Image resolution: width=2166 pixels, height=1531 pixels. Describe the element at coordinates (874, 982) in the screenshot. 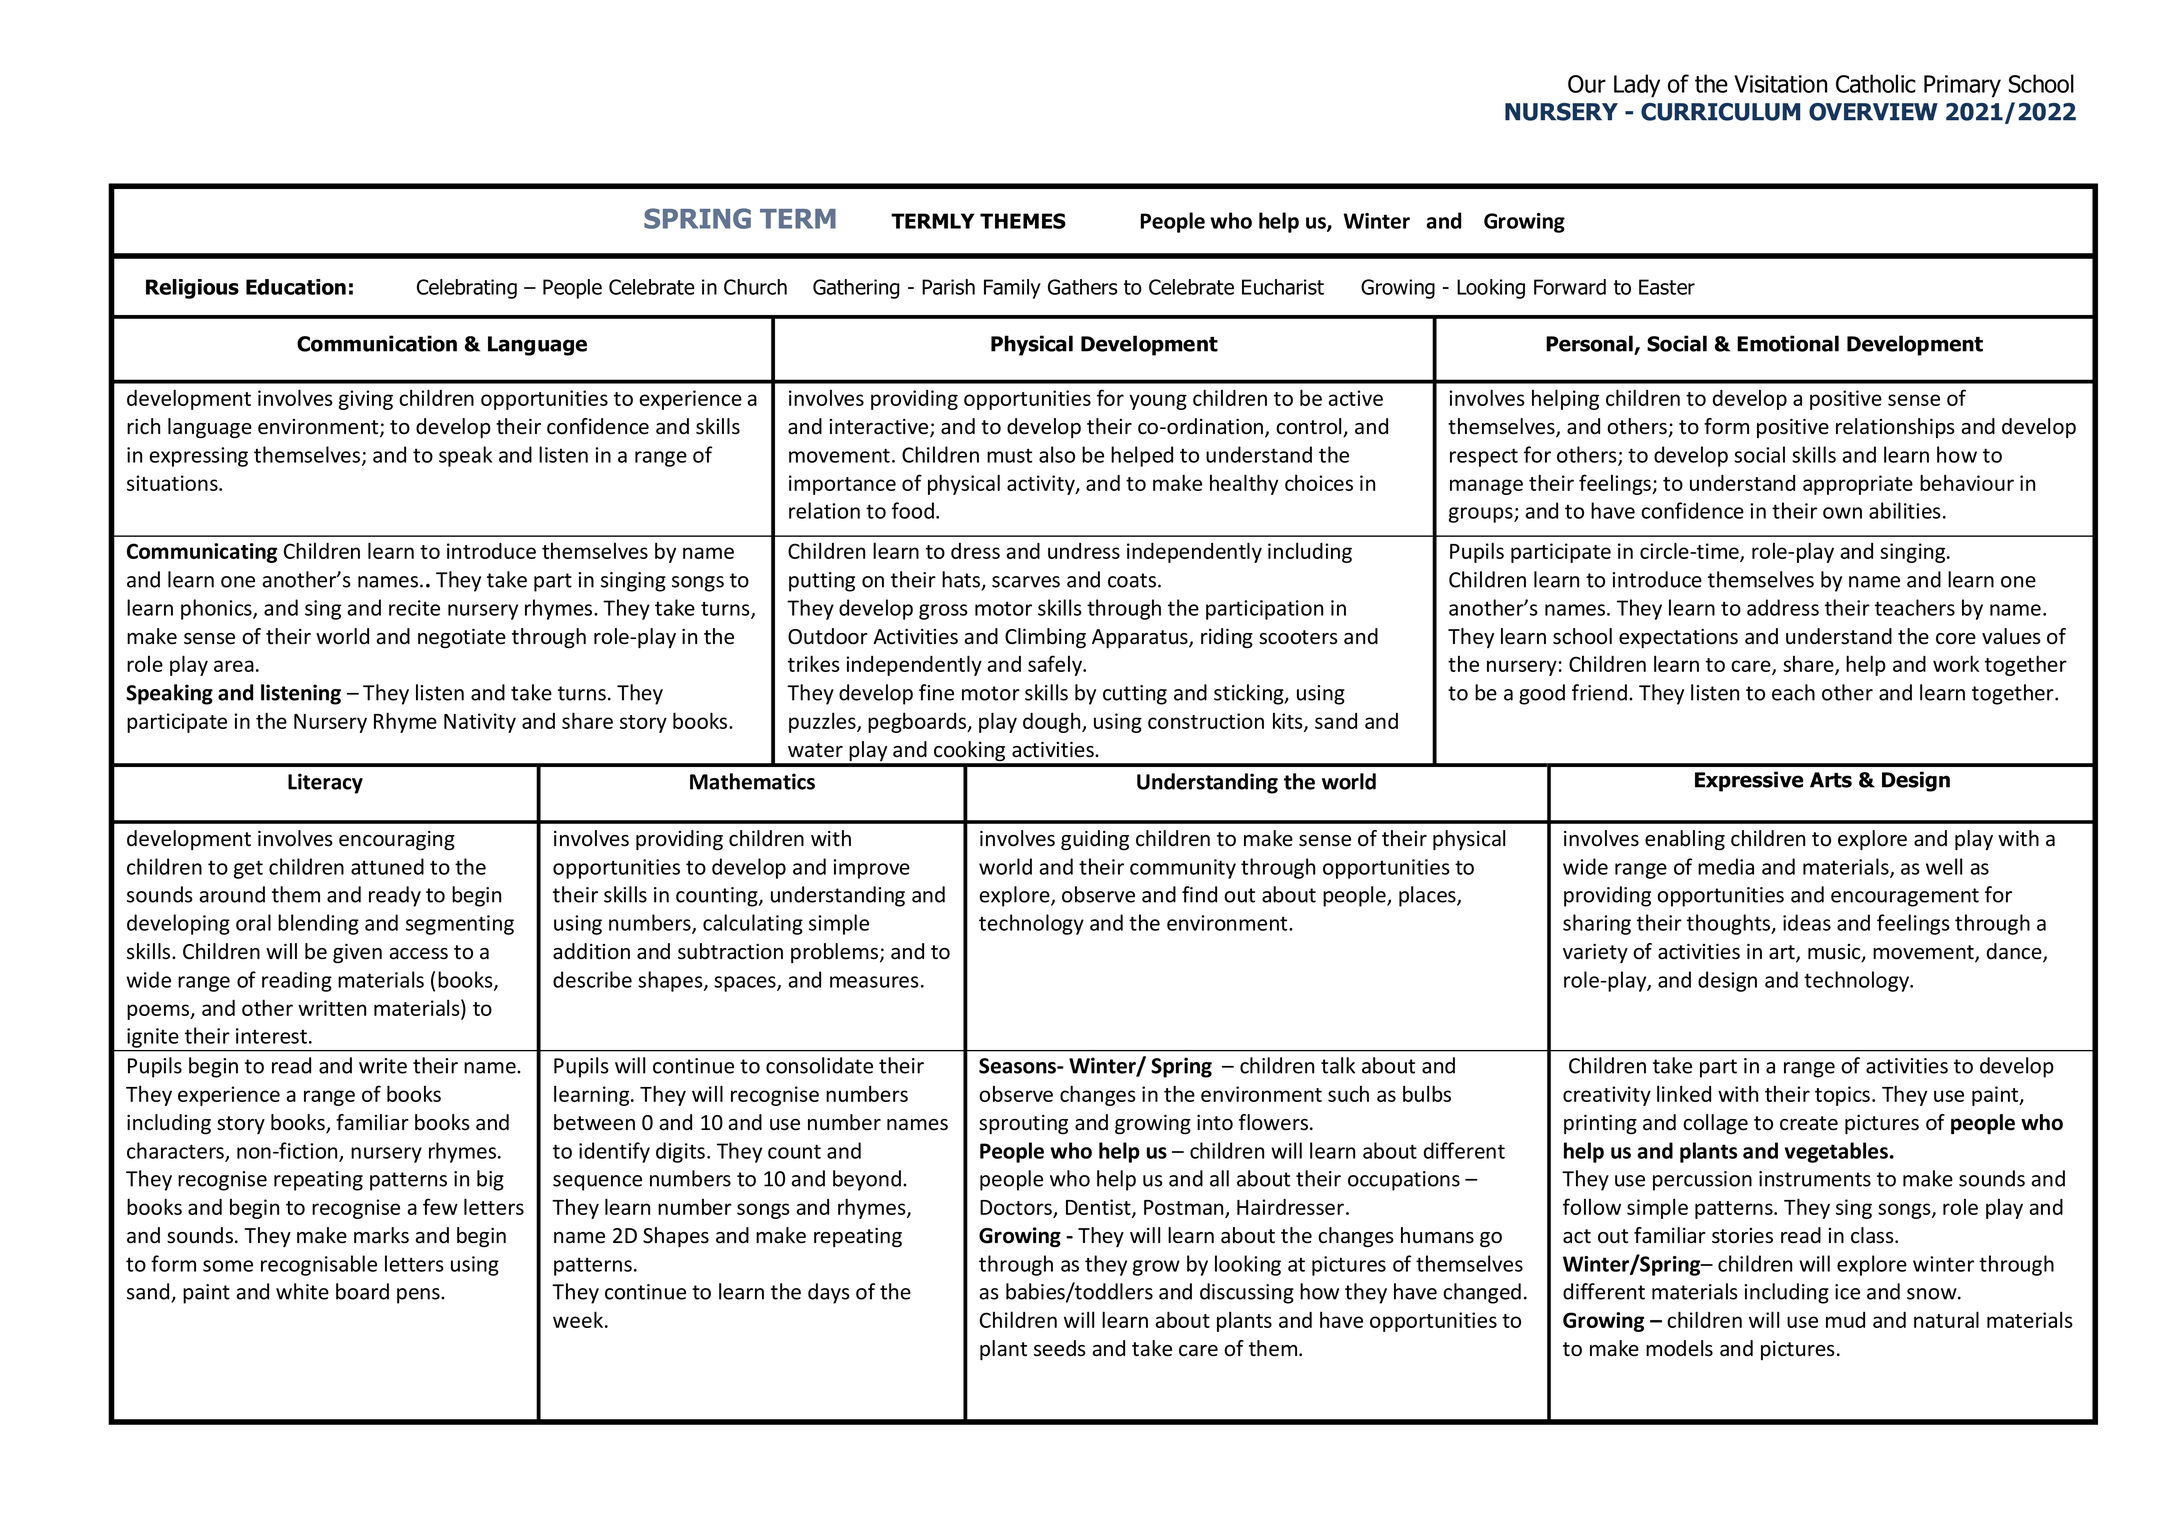

I see `measures` at that location.
